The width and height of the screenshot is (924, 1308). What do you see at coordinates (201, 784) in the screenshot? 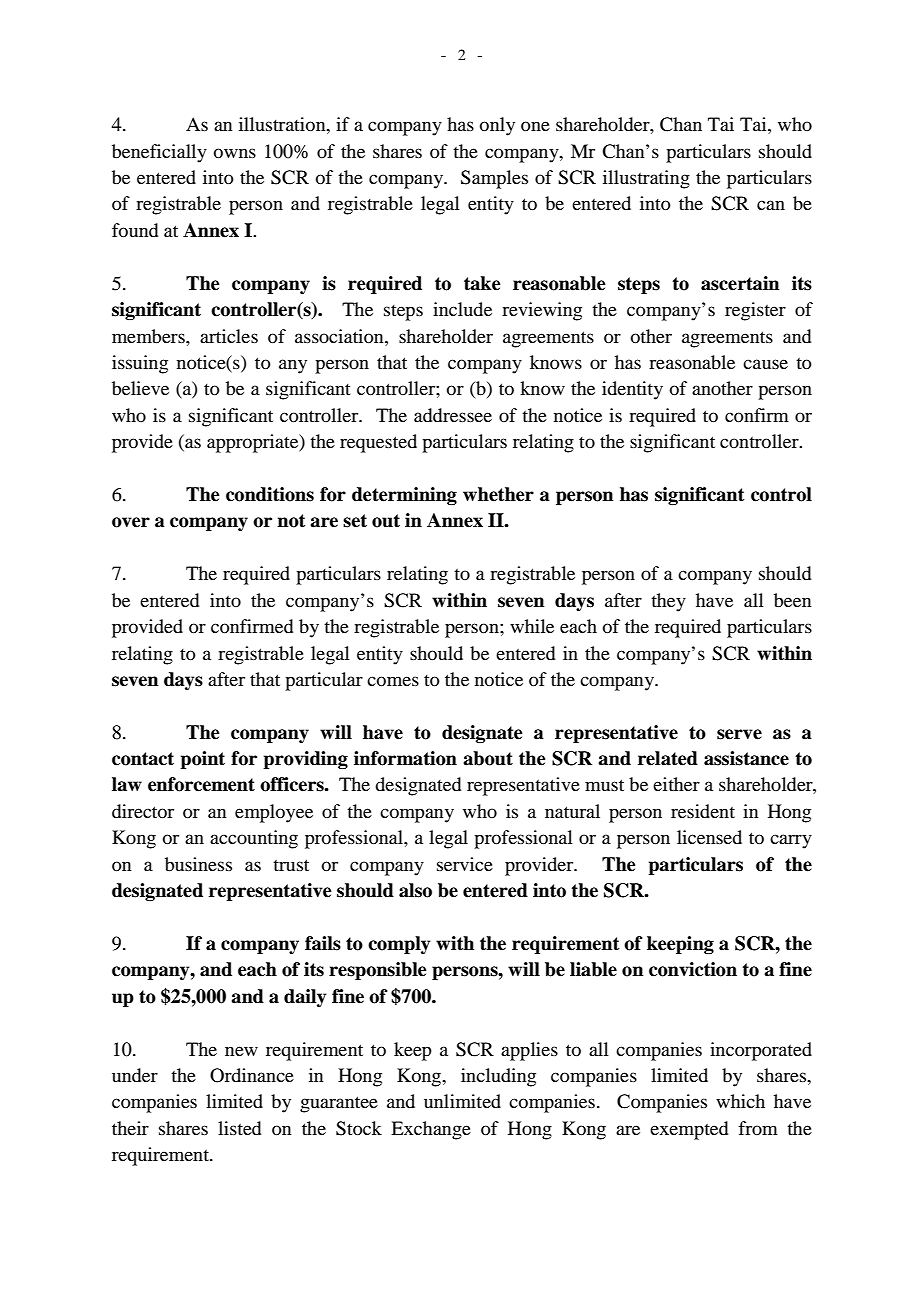
I see `enforcement` at bounding box center [201, 784].
